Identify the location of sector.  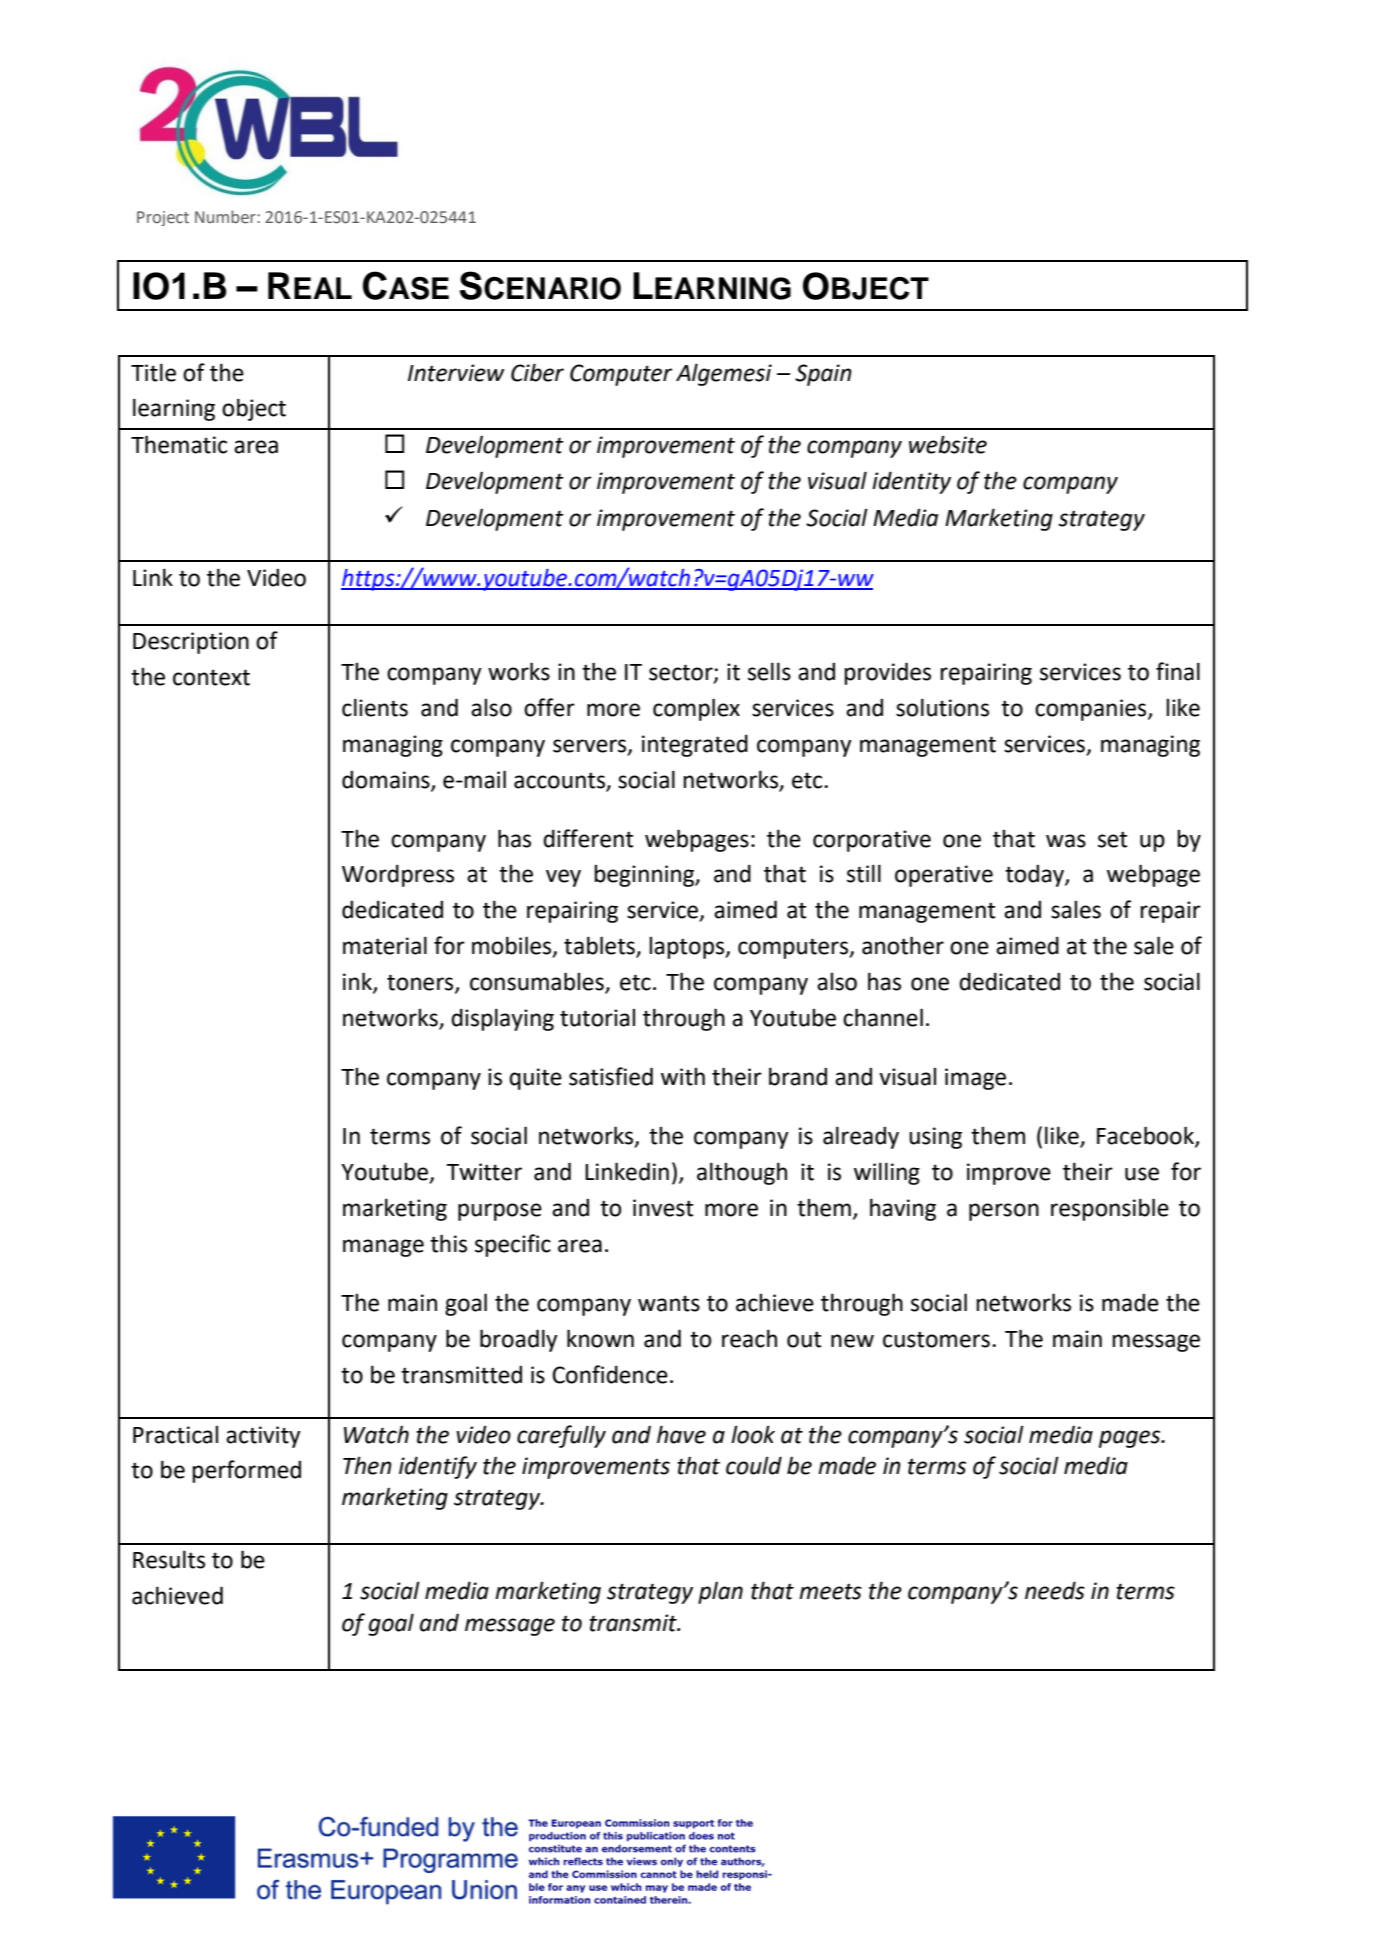
(682, 673).
